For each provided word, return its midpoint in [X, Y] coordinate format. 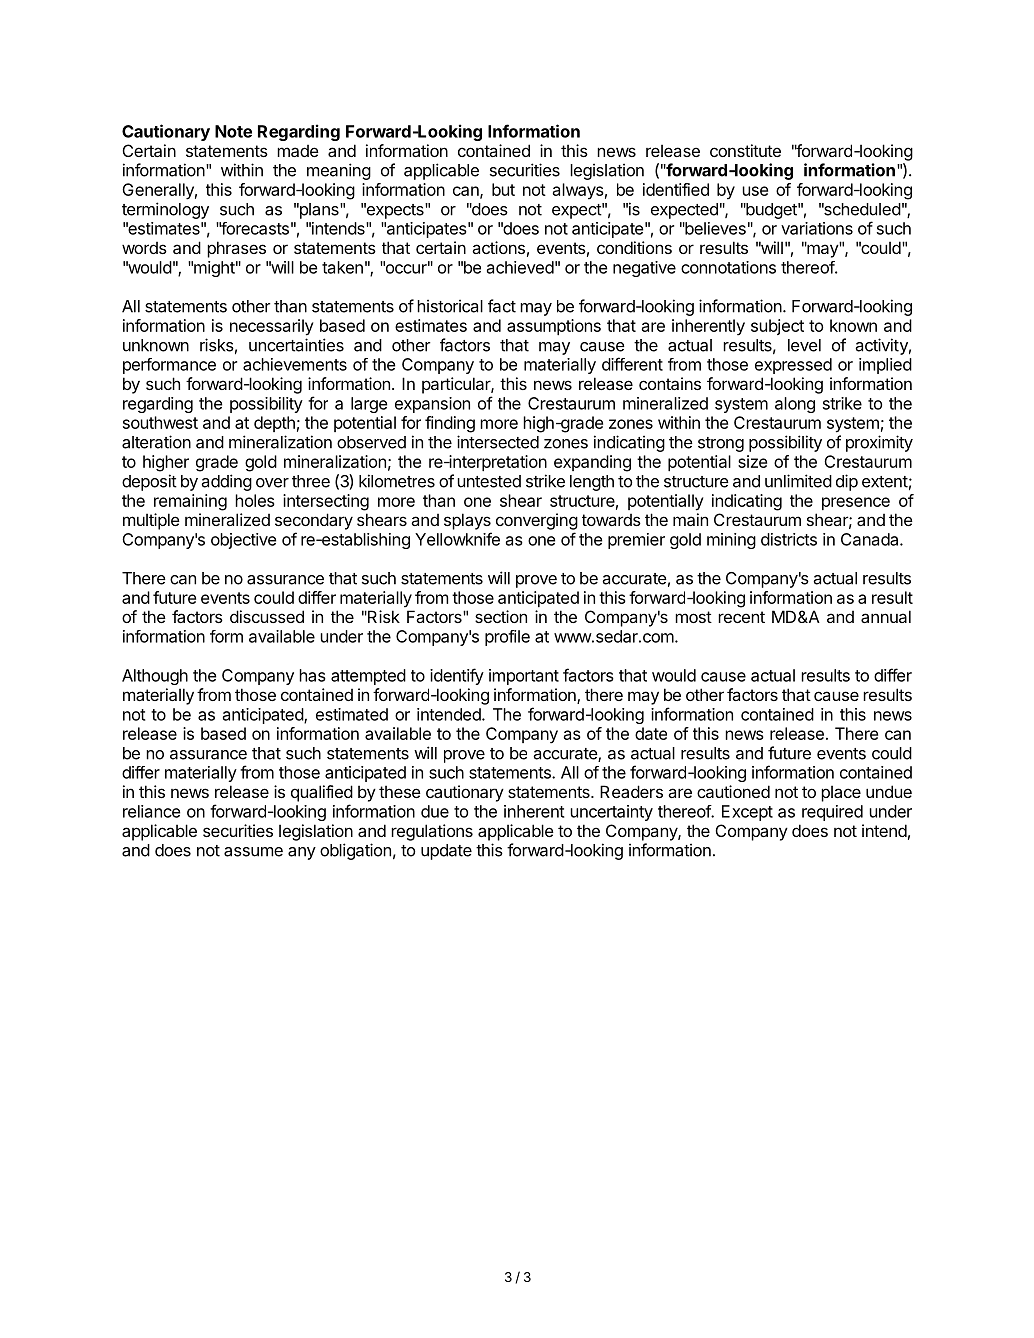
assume [253, 852]
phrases [236, 249]
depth [274, 424]
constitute [745, 150]
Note [233, 131]
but [503, 189]
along [795, 405]
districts [789, 539]
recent [741, 617]
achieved [520, 267]
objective [243, 541]
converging [537, 521]
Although [155, 677]
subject [777, 327]
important [524, 677]
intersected [498, 442]
